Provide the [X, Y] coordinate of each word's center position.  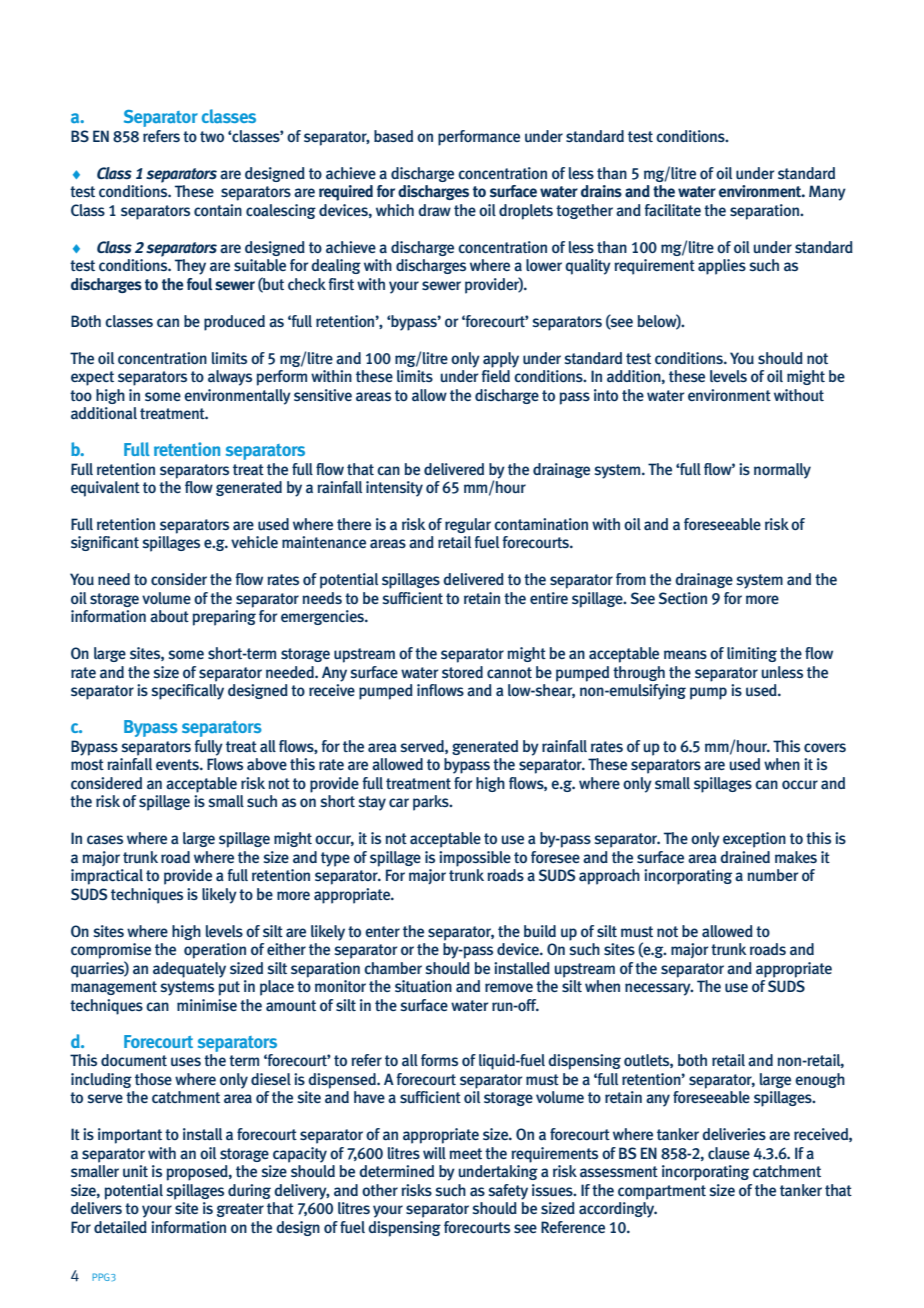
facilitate [672, 210]
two [212, 136]
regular [468, 525]
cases [105, 840]
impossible [475, 859]
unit [135, 1171]
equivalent [105, 489]
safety [508, 1192]
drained [745, 857]
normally [782, 471]
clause [729, 1153]
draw [434, 210]
